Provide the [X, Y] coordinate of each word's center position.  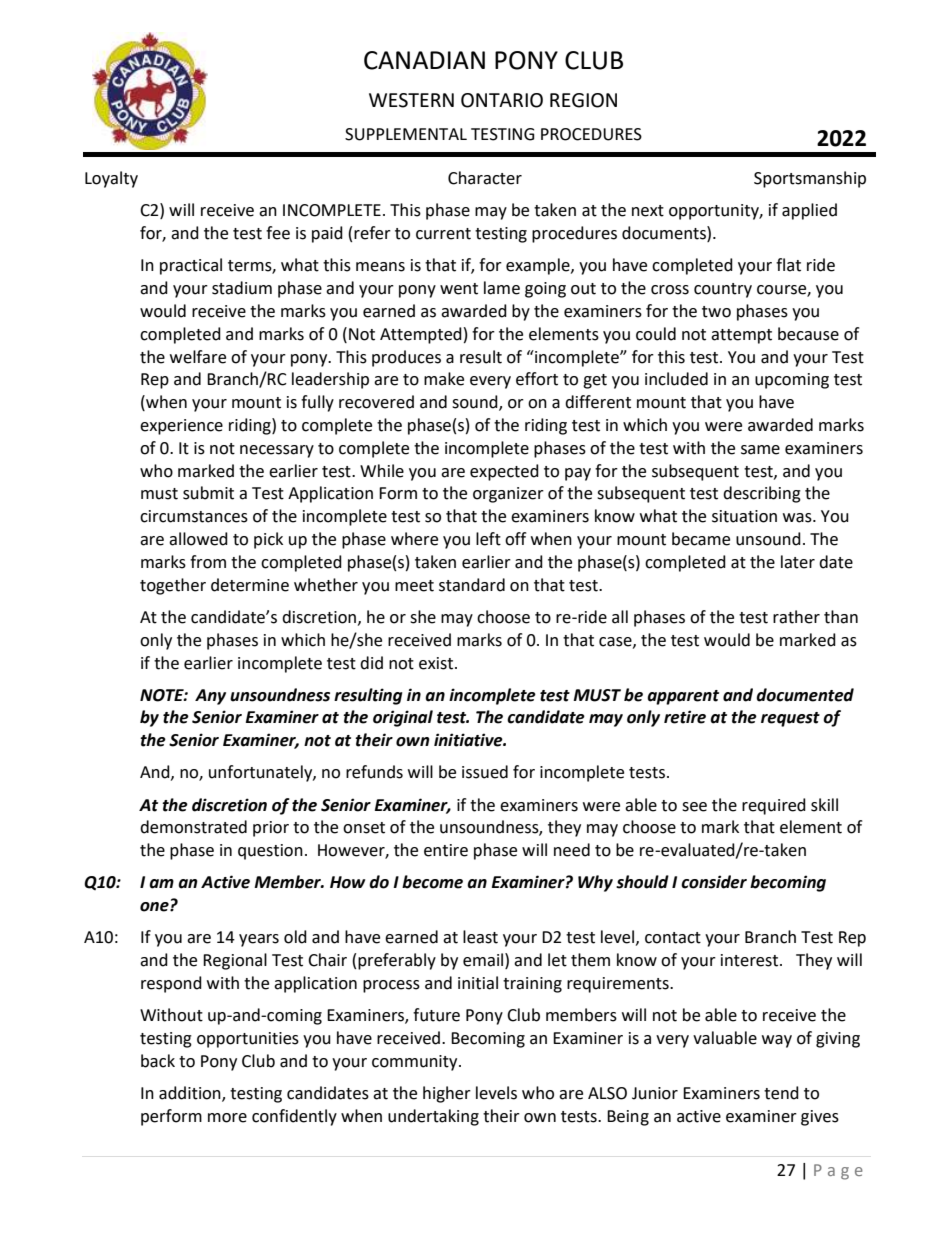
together [173, 586]
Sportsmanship [810, 179]
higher [447, 1094]
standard [472, 585]
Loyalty [111, 179]
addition [191, 1093]
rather [796, 617]
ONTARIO [502, 100]
